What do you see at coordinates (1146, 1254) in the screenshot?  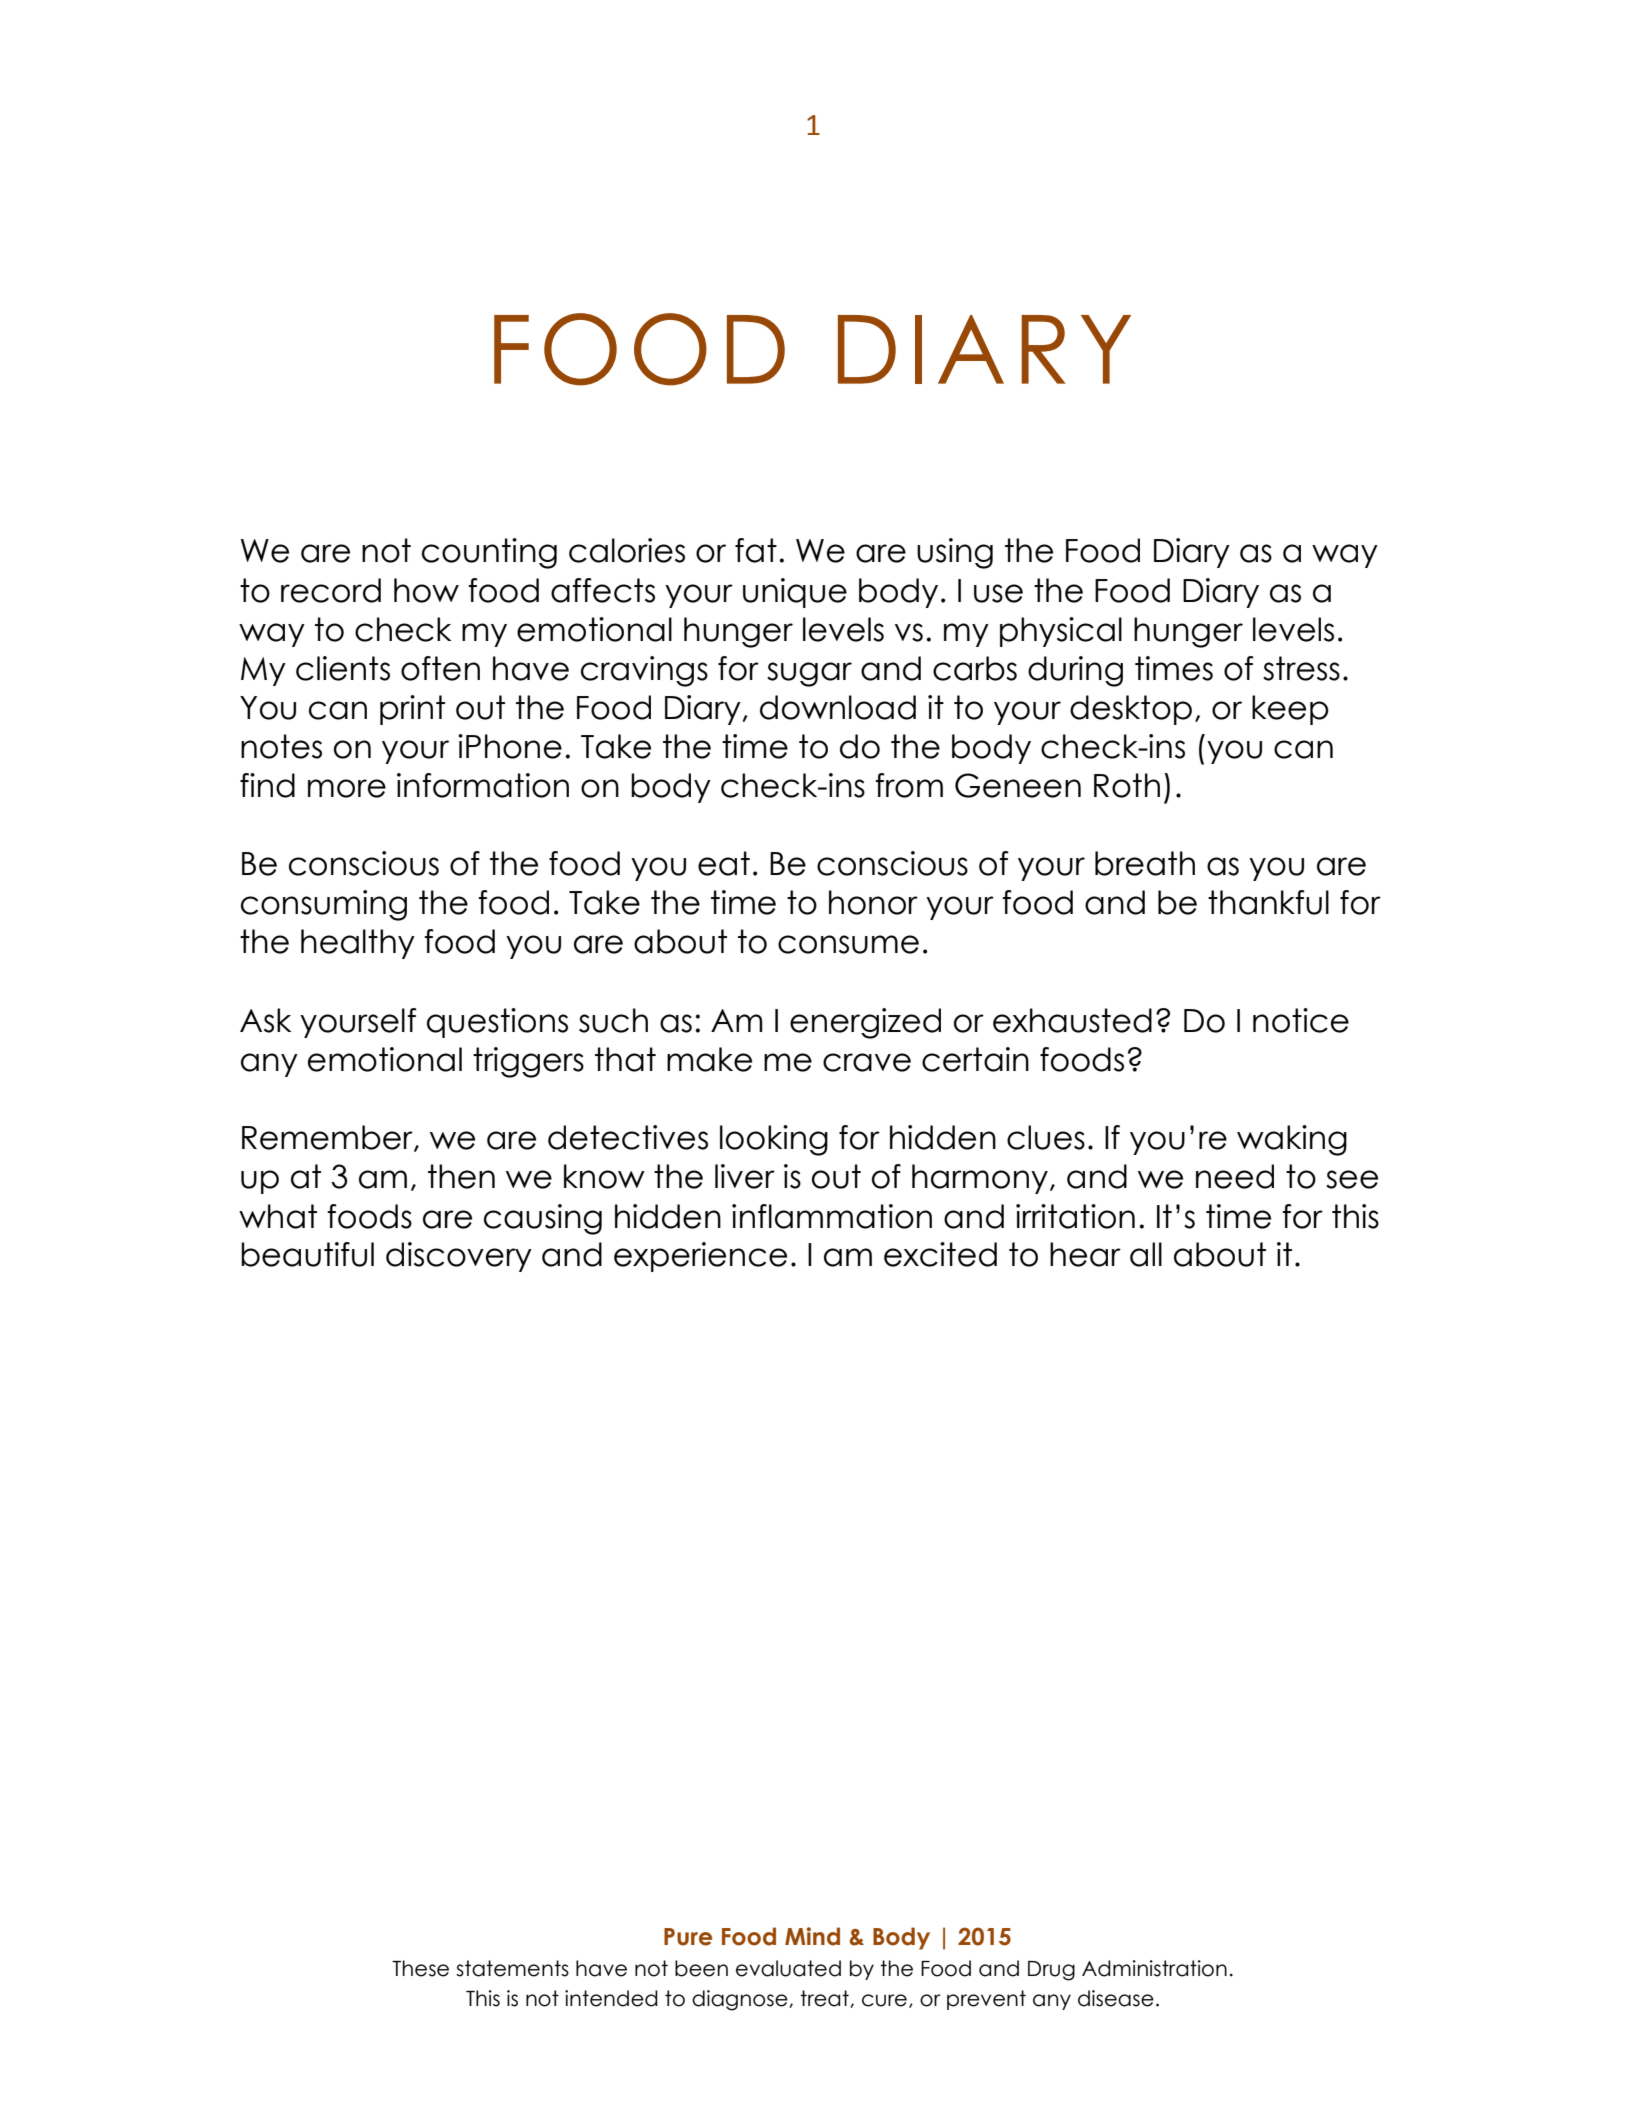 I see `all` at bounding box center [1146, 1254].
